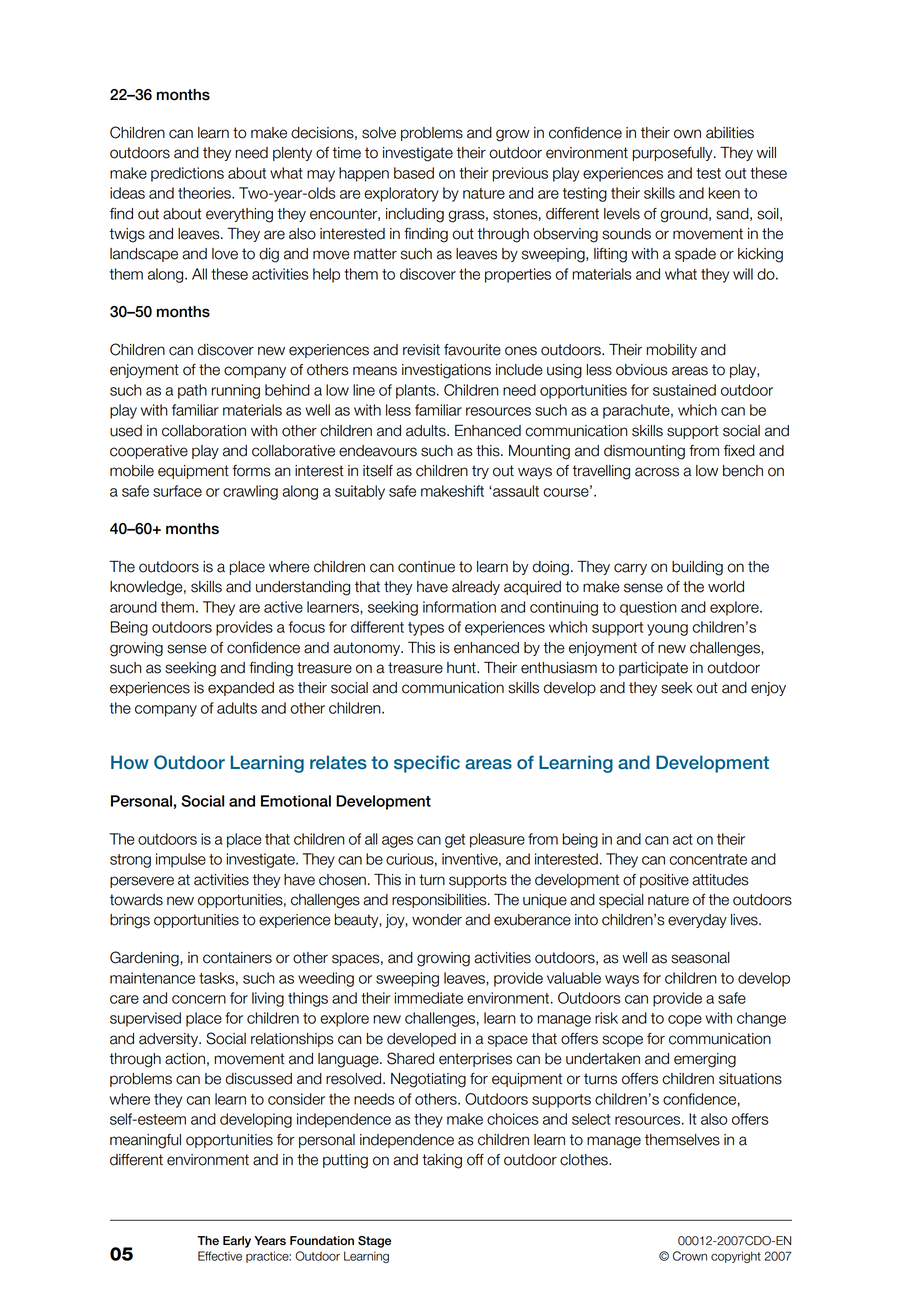 The height and width of the screenshot is (1308, 924). Describe the element at coordinates (204, 431) in the screenshot. I see `collaboration` at that location.
